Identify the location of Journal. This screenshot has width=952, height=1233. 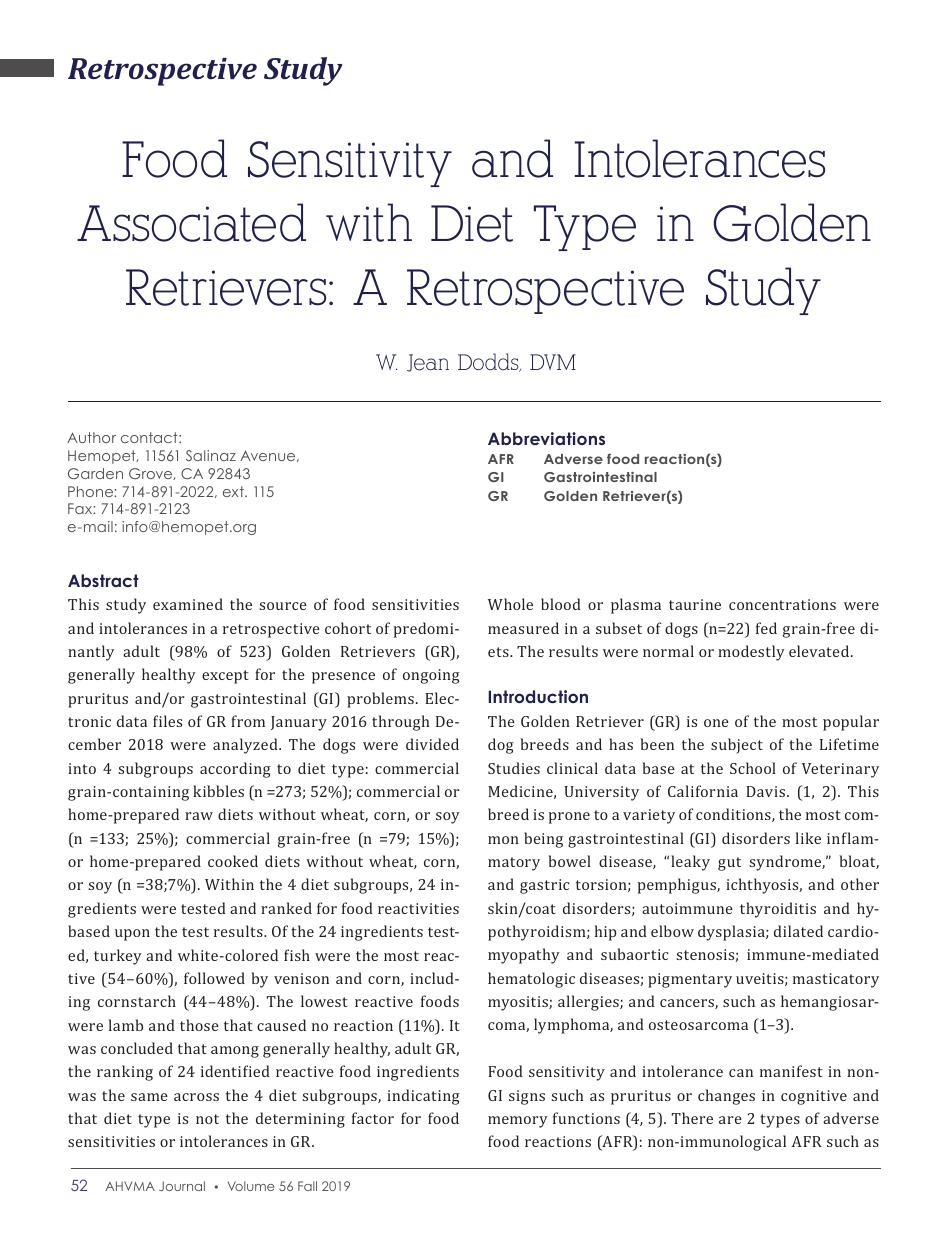
(182, 1186).
